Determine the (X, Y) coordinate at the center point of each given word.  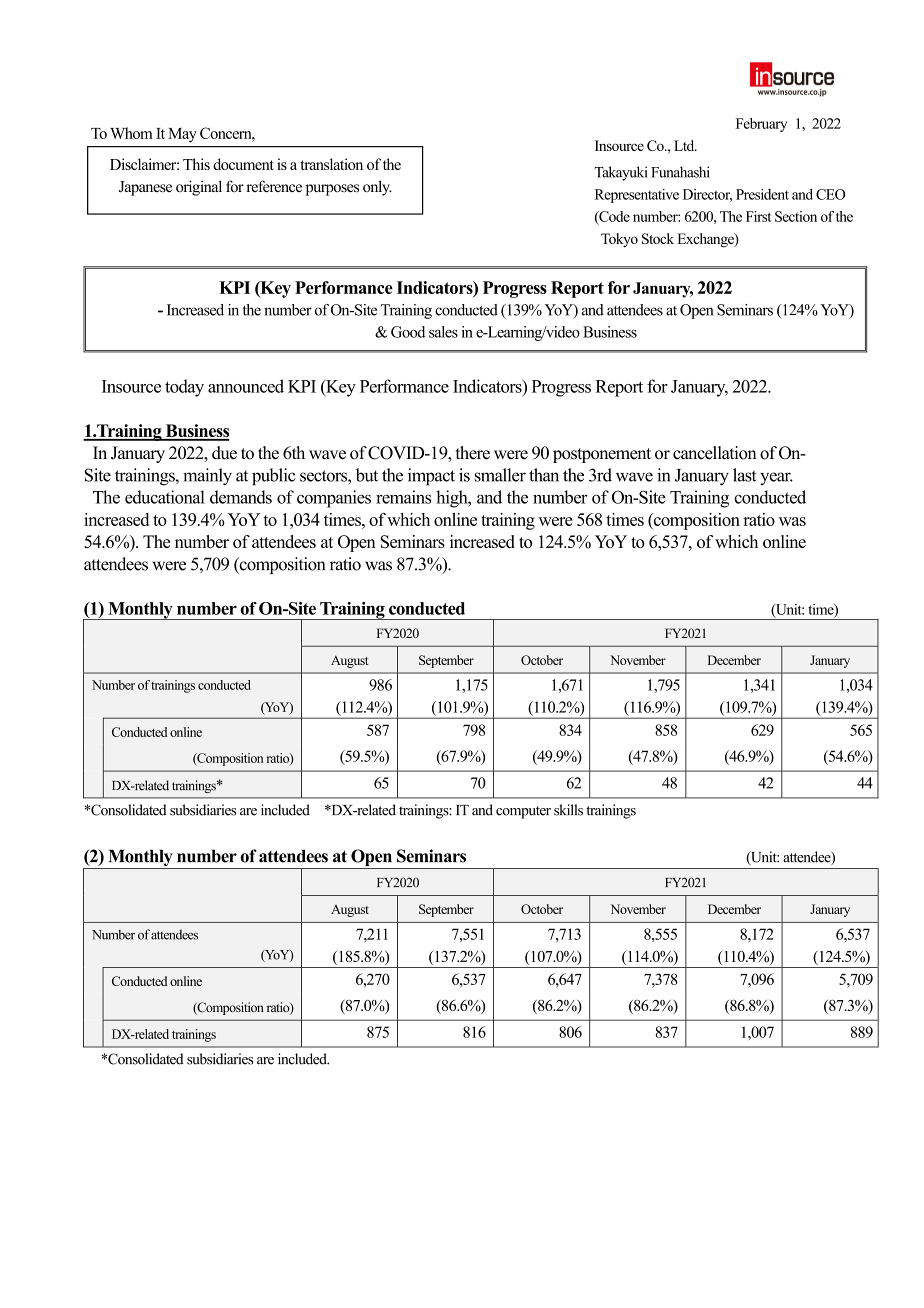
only (377, 188)
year (776, 478)
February (761, 125)
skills (568, 810)
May (182, 135)
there (473, 453)
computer (523, 812)
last (744, 475)
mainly (207, 477)
